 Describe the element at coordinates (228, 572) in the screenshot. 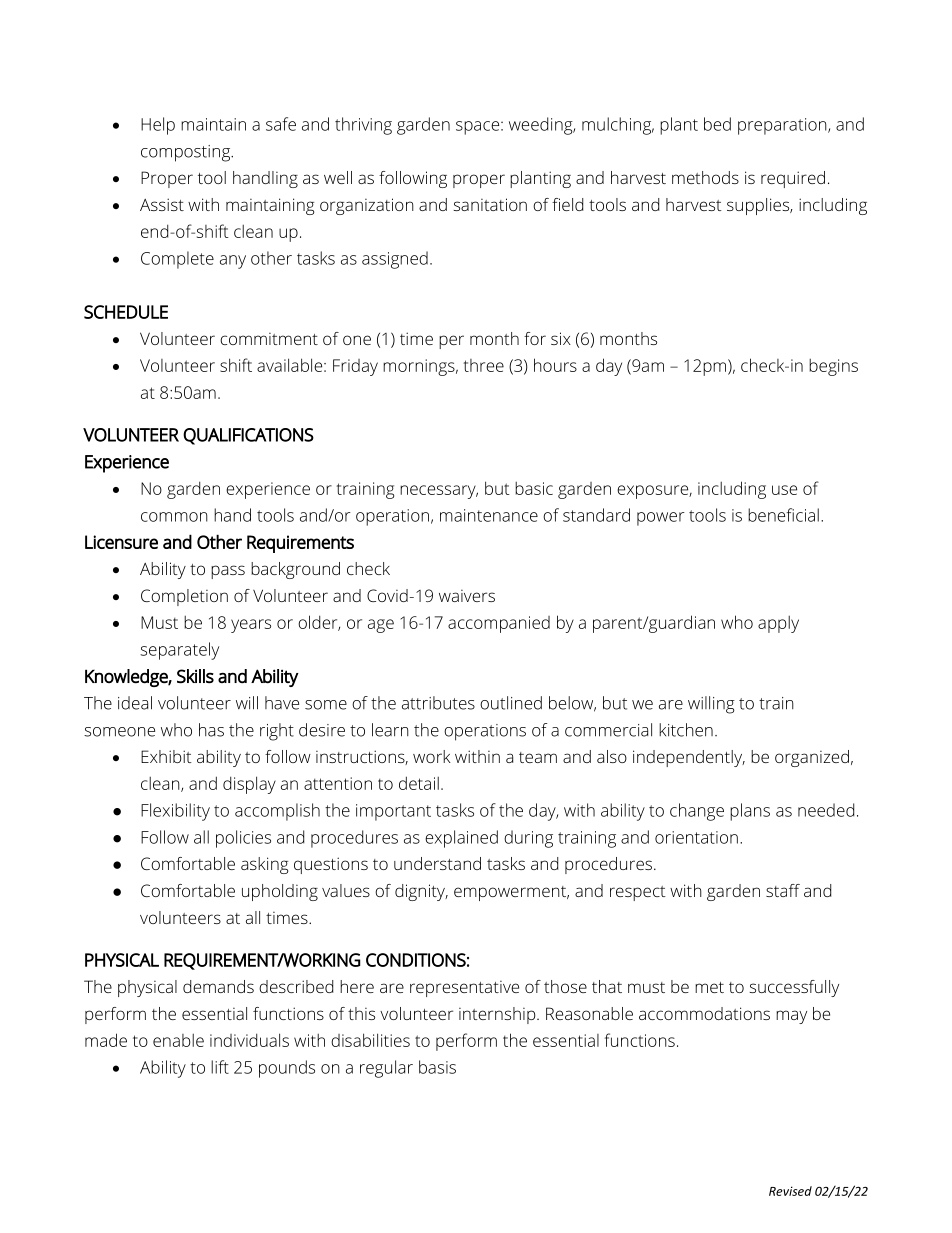

I see `pass` at that location.
